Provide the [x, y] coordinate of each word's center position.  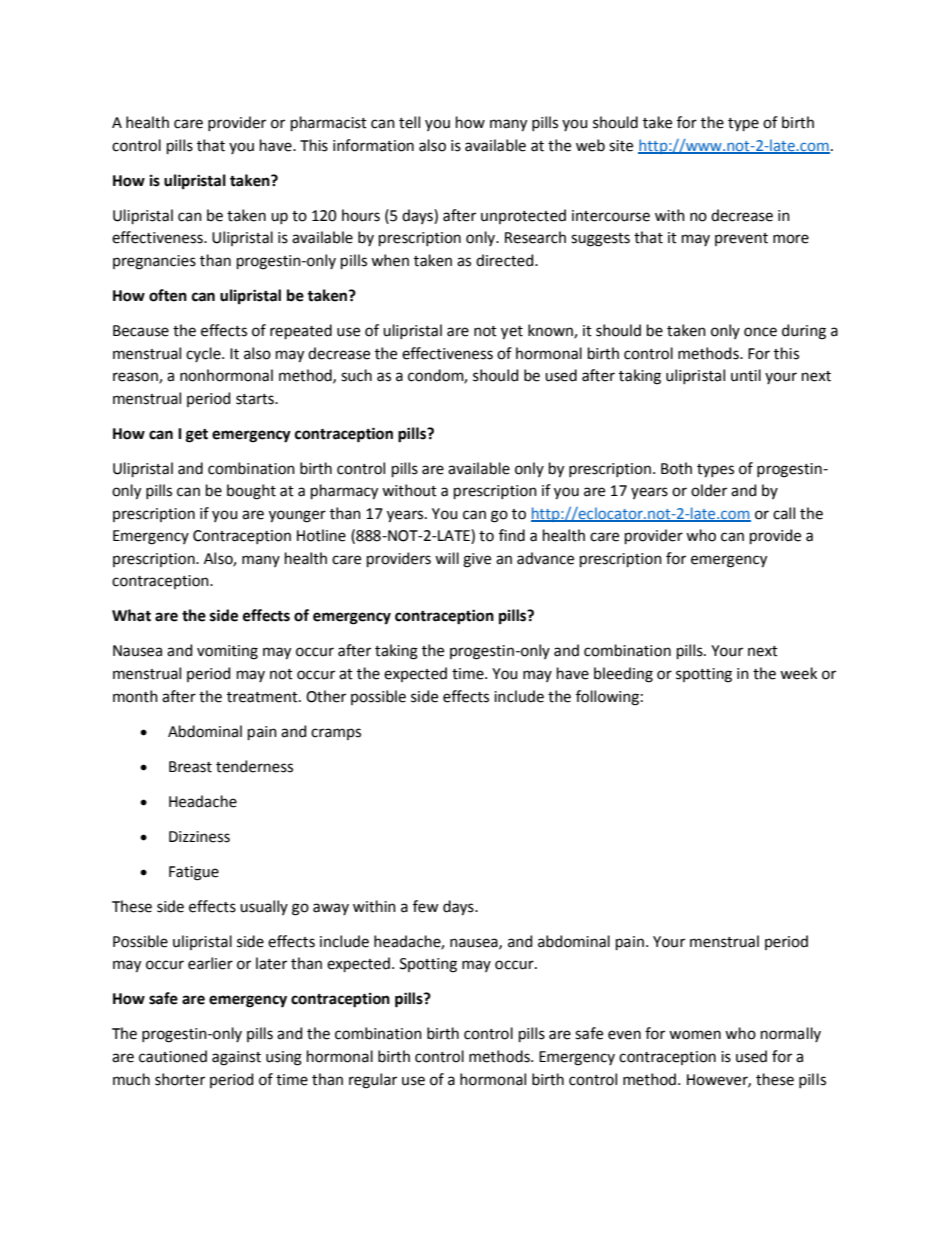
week [798, 673]
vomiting [227, 652]
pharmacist [329, 123]
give [477, 560]
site [621, 146]
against [236, 1058]
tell [409, 122]
